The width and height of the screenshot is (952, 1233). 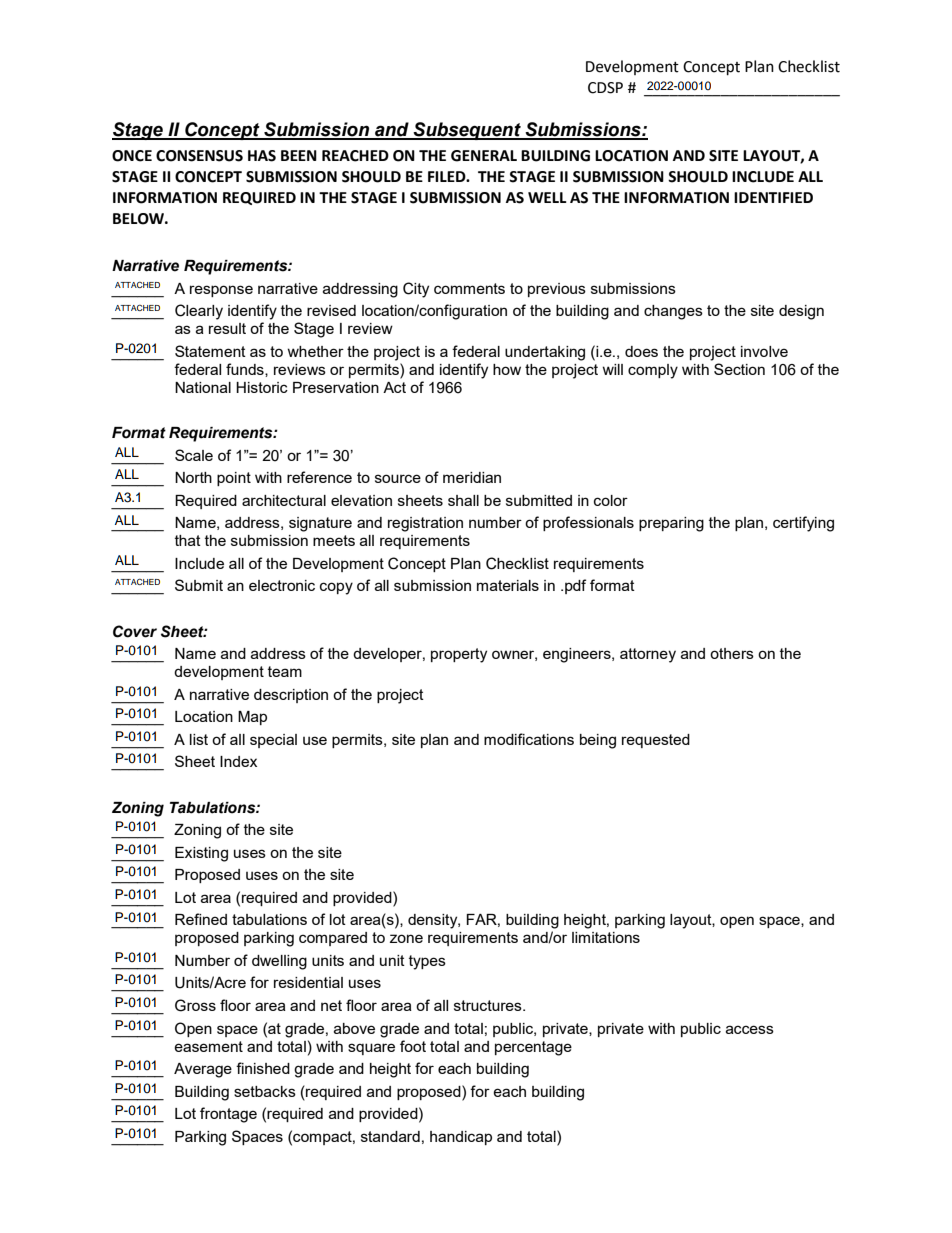 I want to click on Average, so click(x=203, y=1070).
